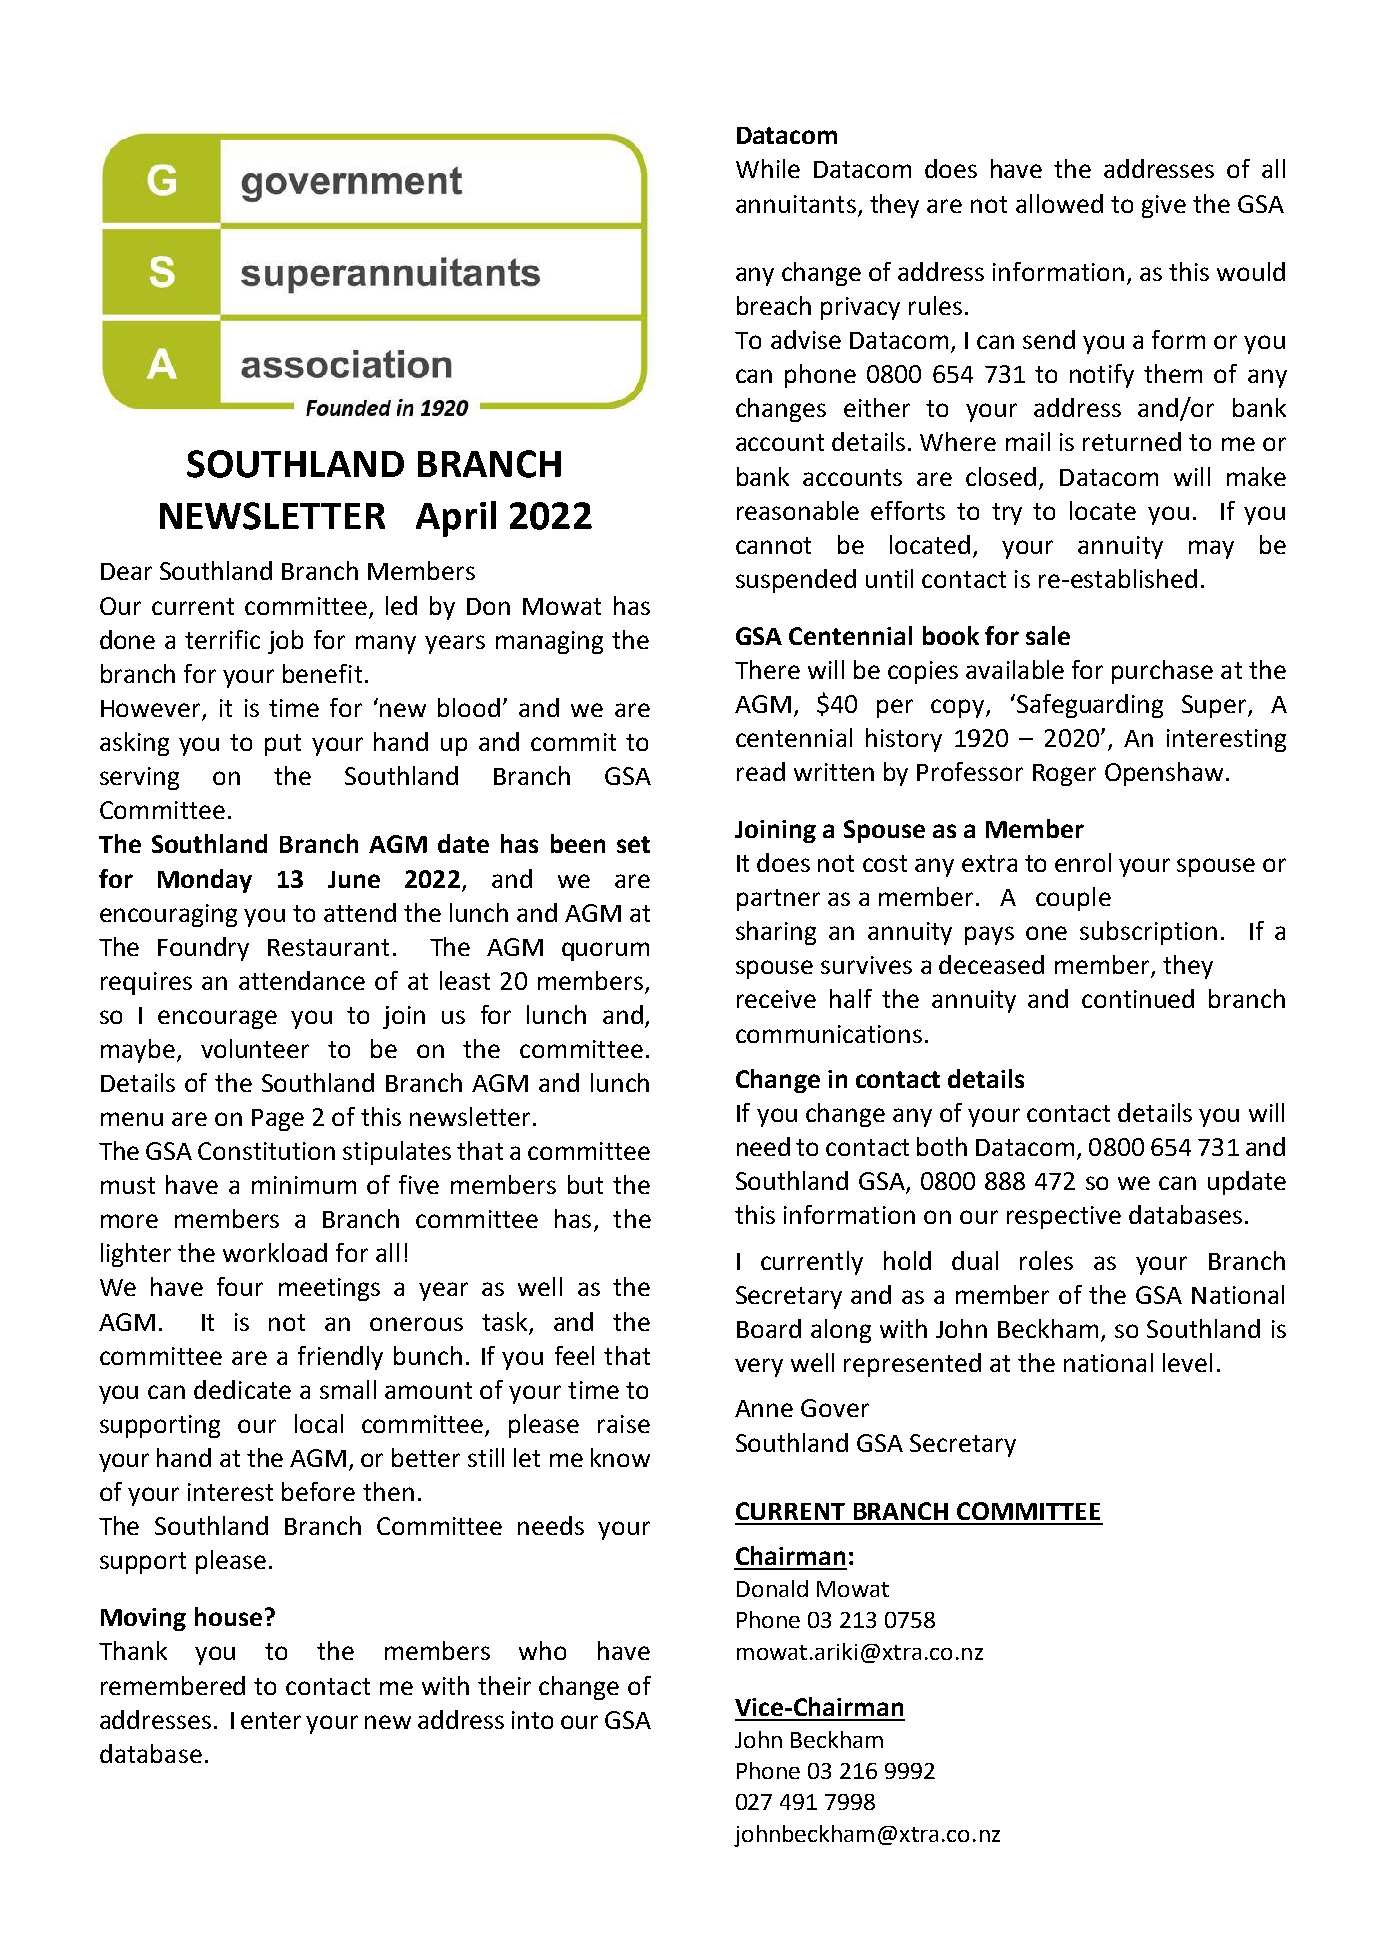 The image size is (1386, 1960). What do you see at coordinates (768, 168) in the screenshot?
I see `While` at bounding box center [768, 168].
